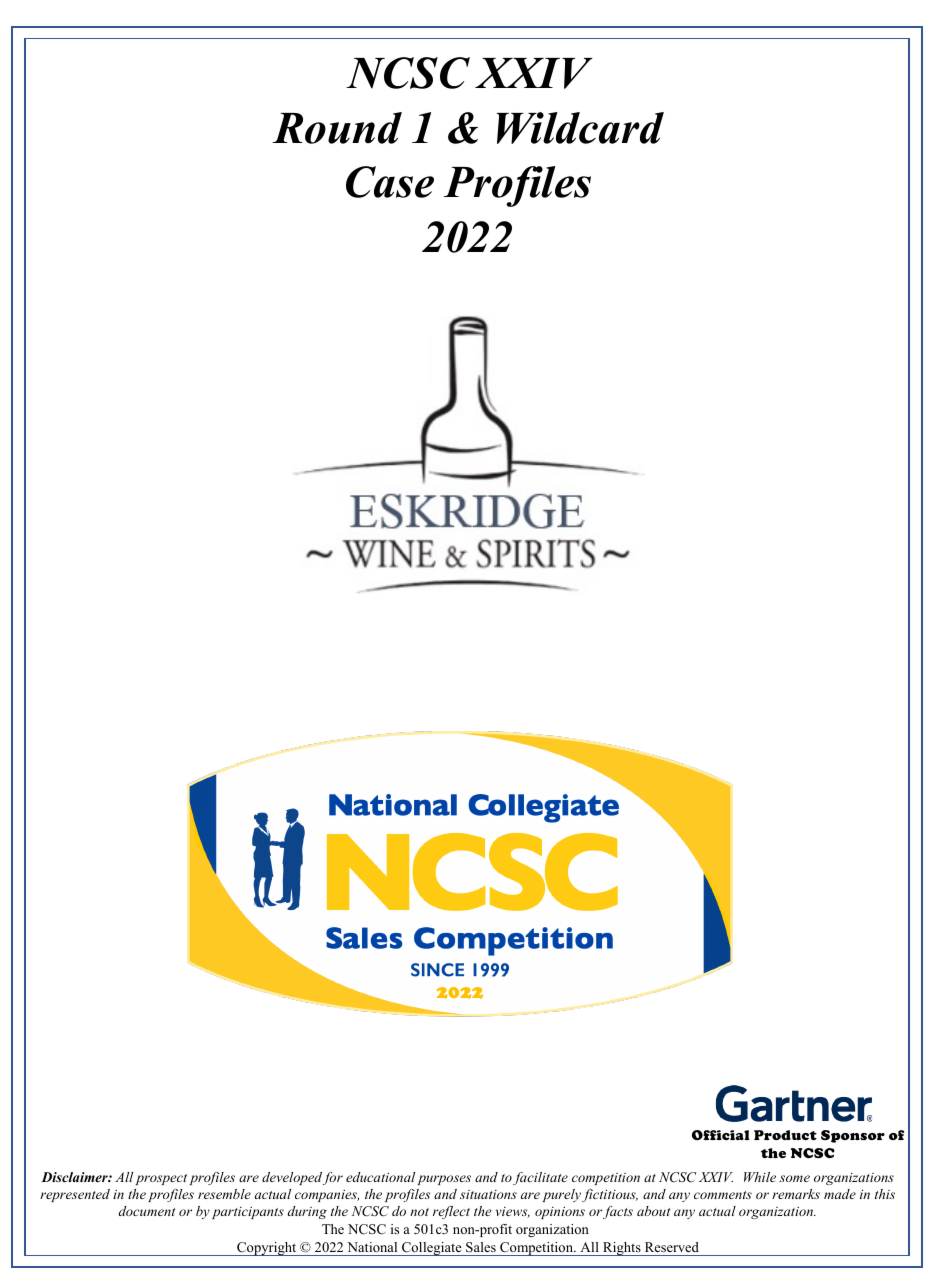 The image size is (936, 1288). I want to click on prospect, so click(161, 1179).
